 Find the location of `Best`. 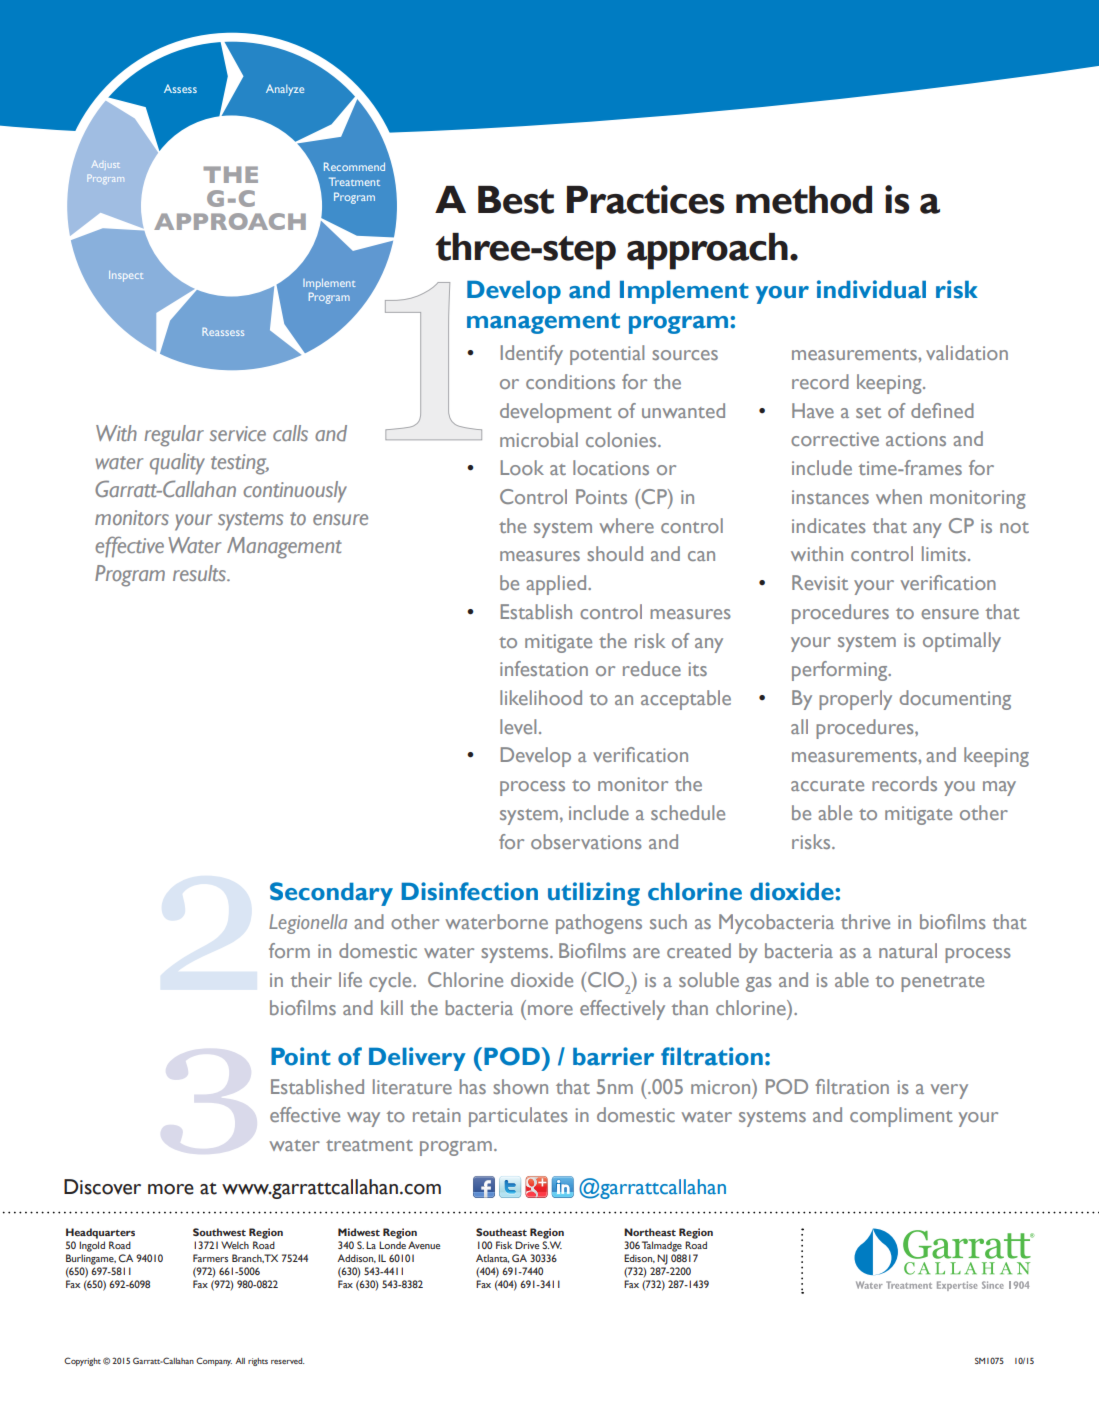

Best is located at coordinates (516, 200).
